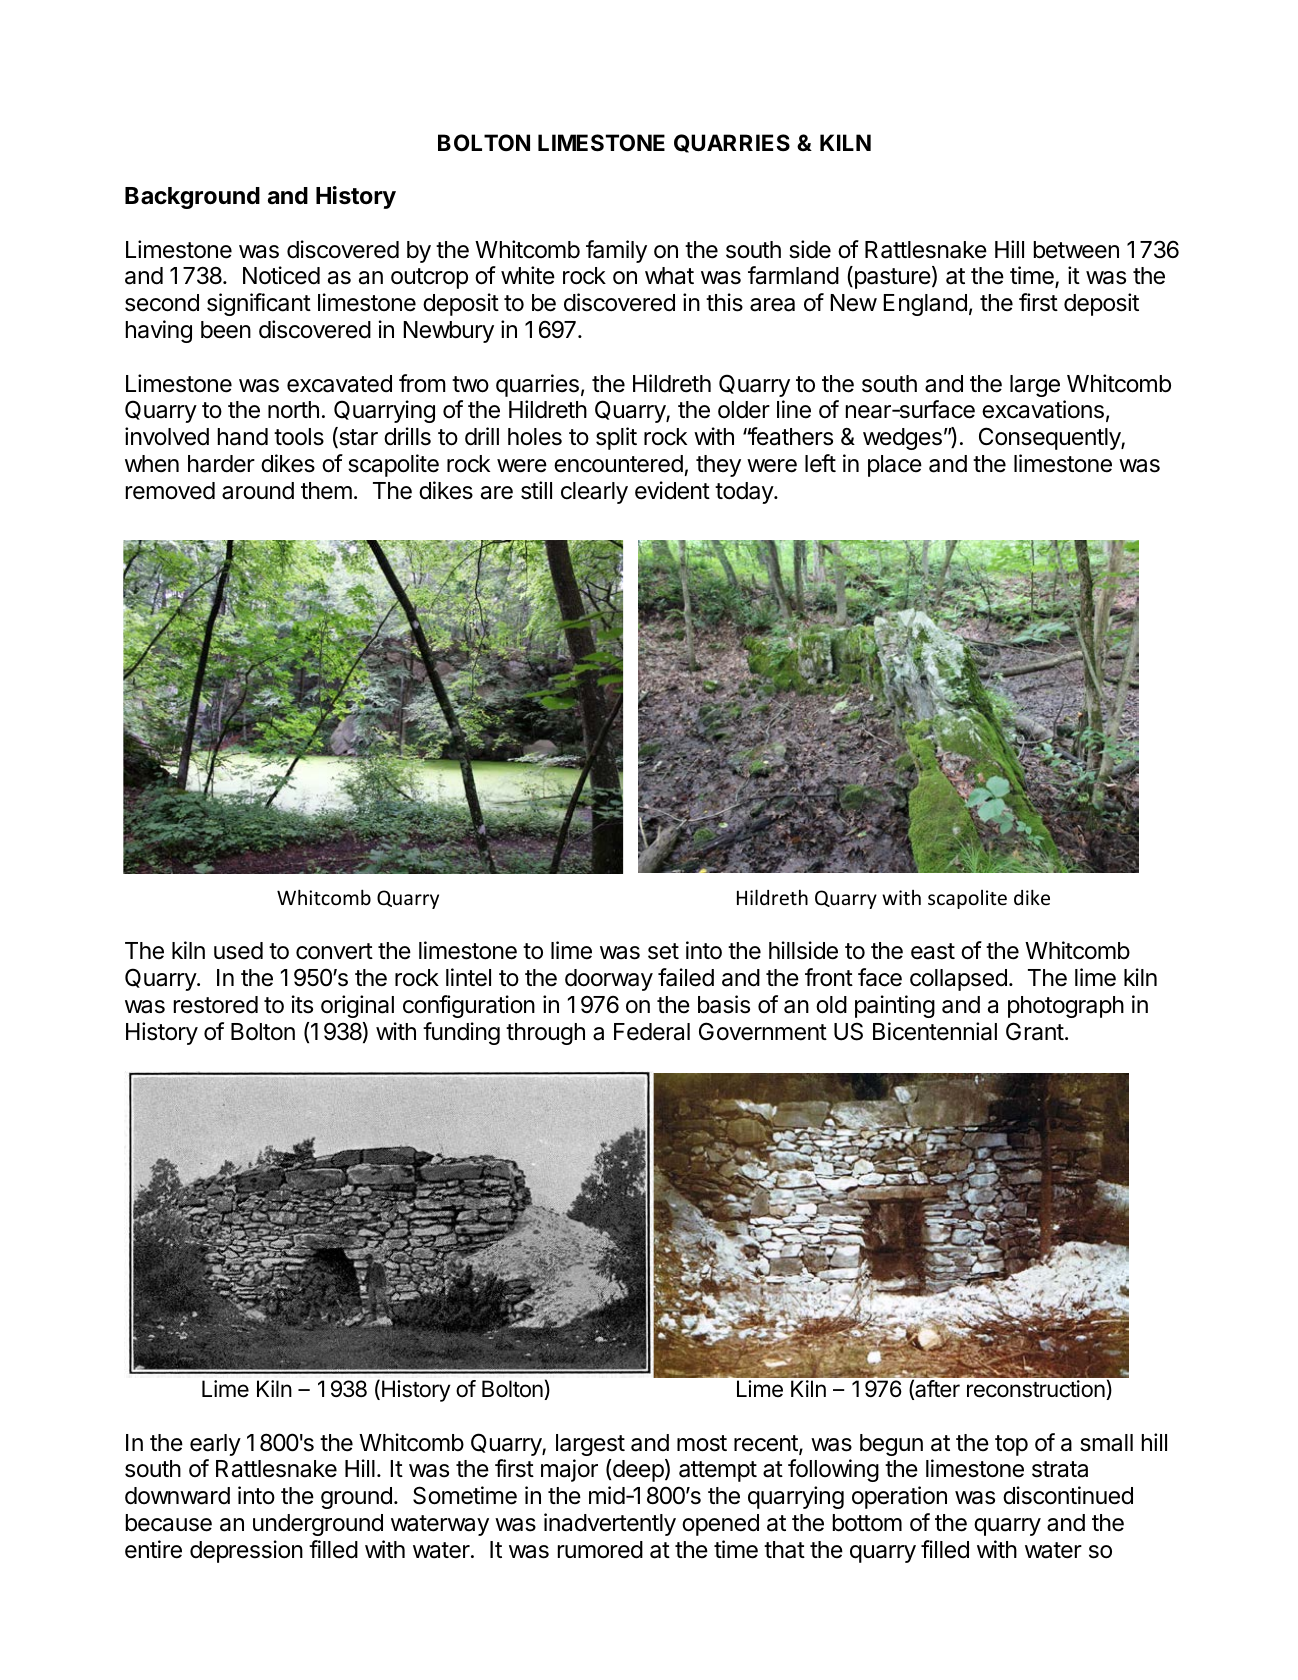  Describe the element at coordinates (246, 1551) in the screenshot. I see `depression` at that location.
